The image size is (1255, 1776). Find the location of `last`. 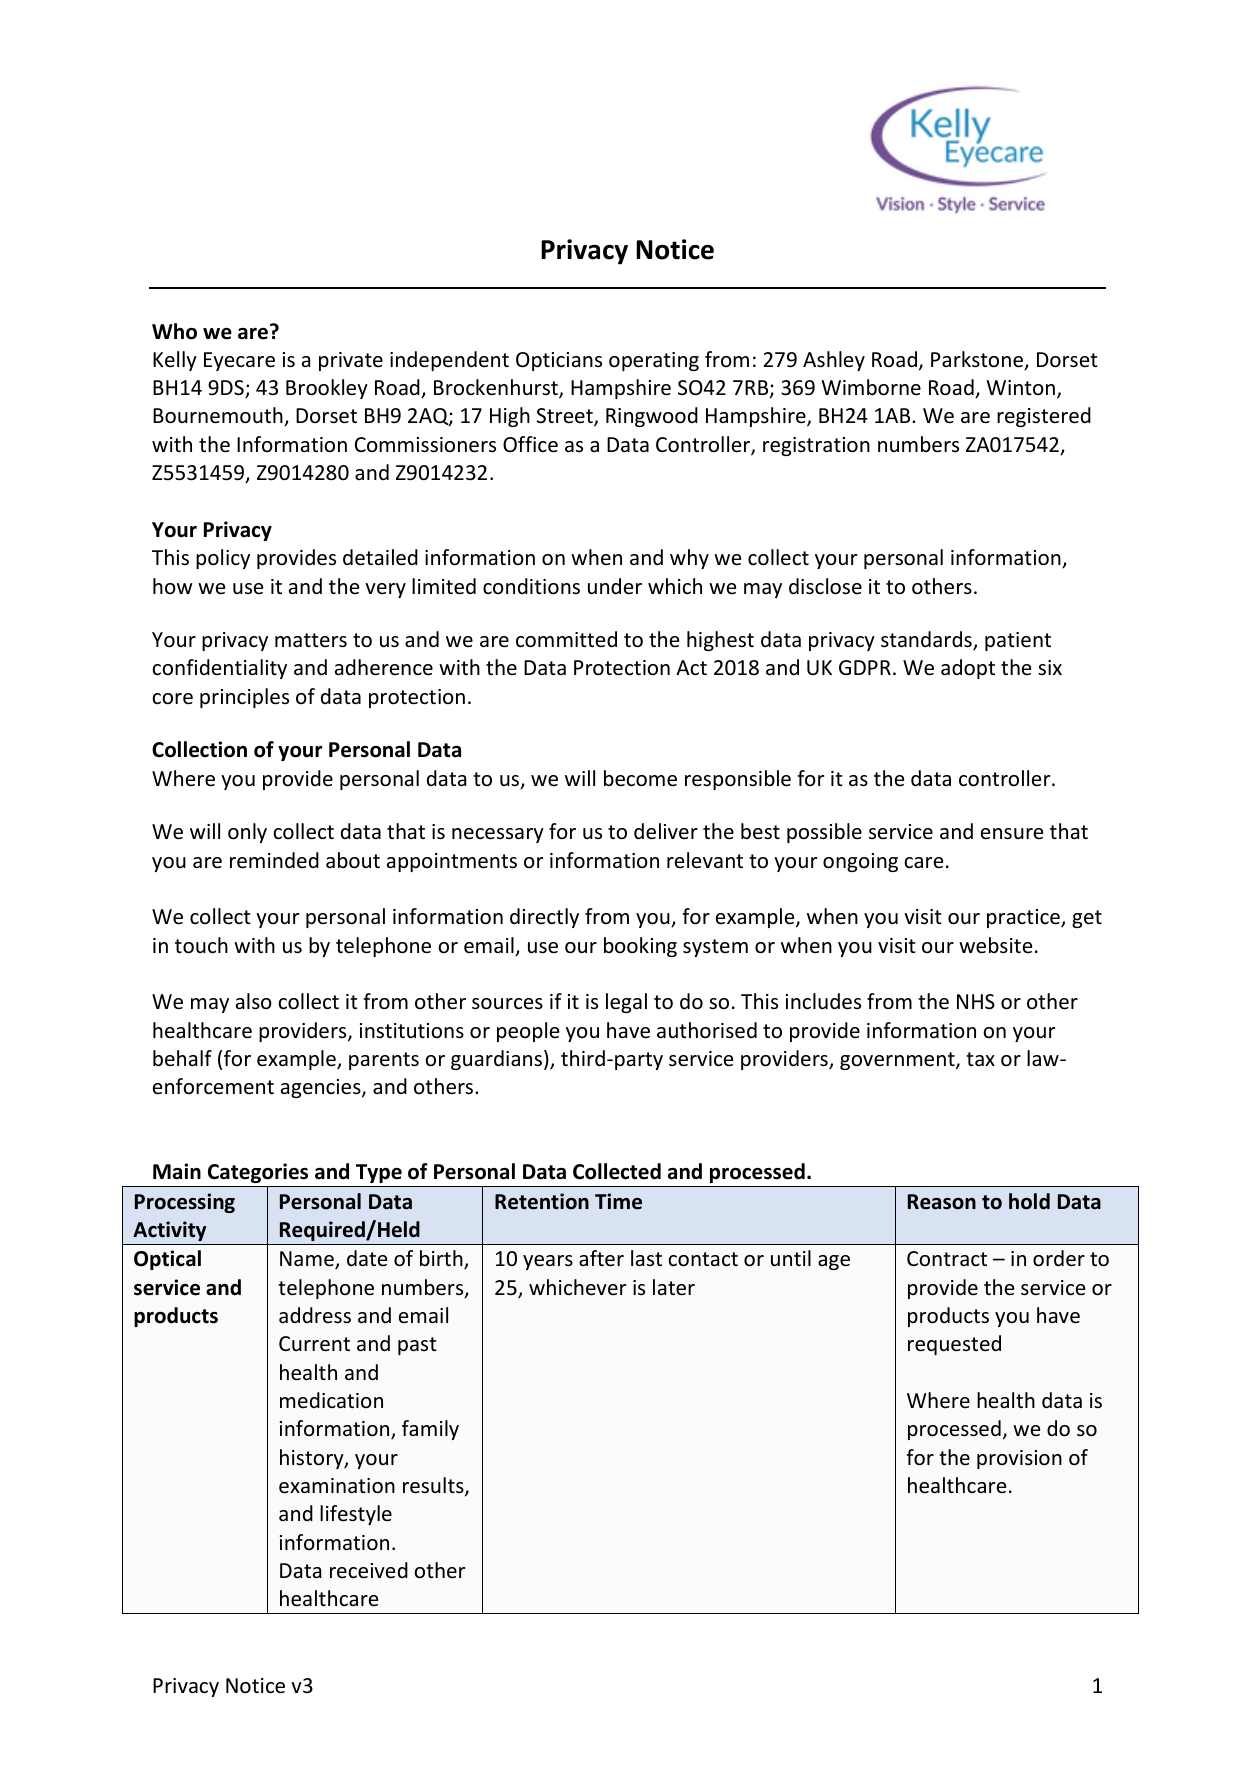

last is located at coordinates (646, 1258).
